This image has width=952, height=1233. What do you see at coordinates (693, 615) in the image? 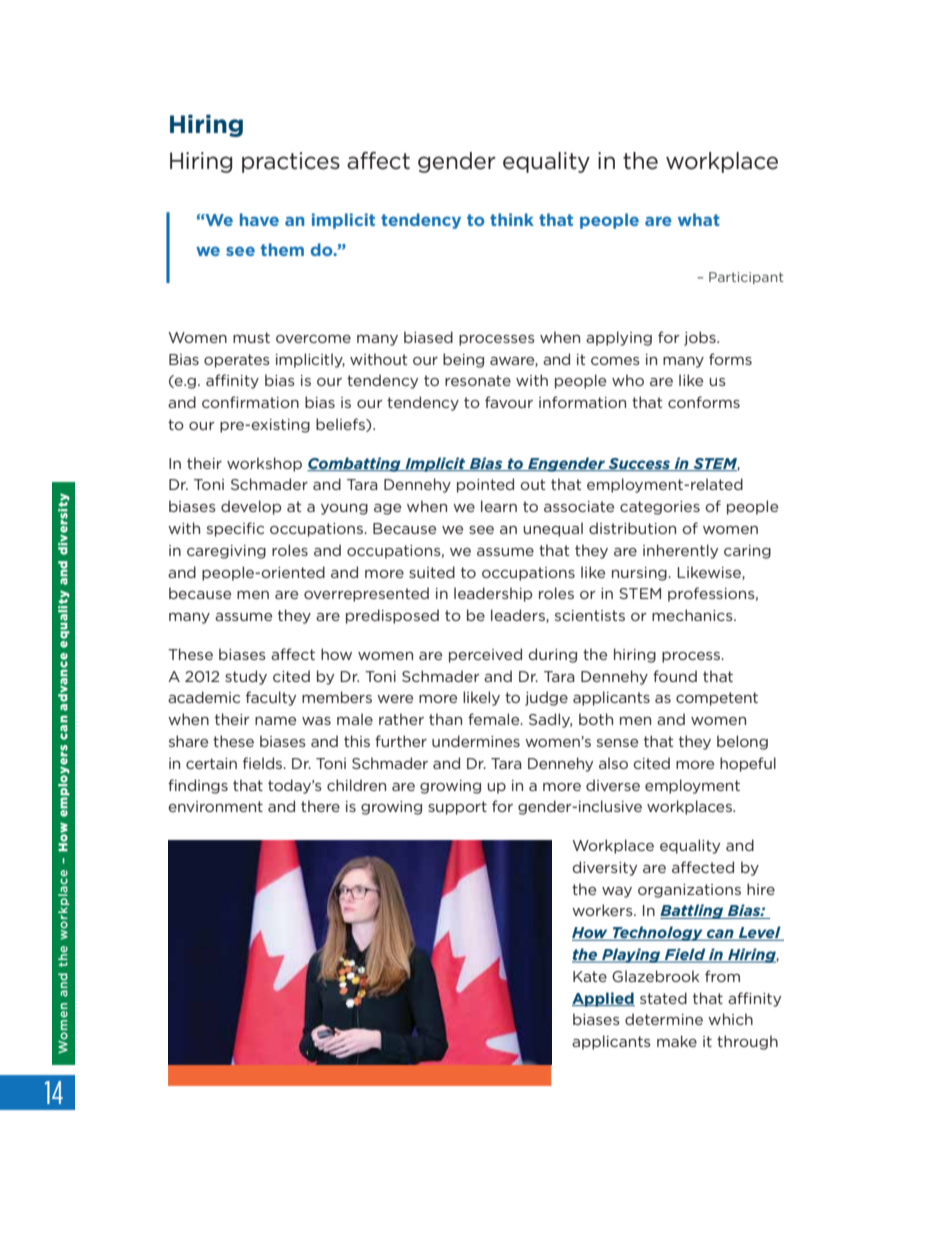
I see `mechanics` at bounding box center [693, 615].
